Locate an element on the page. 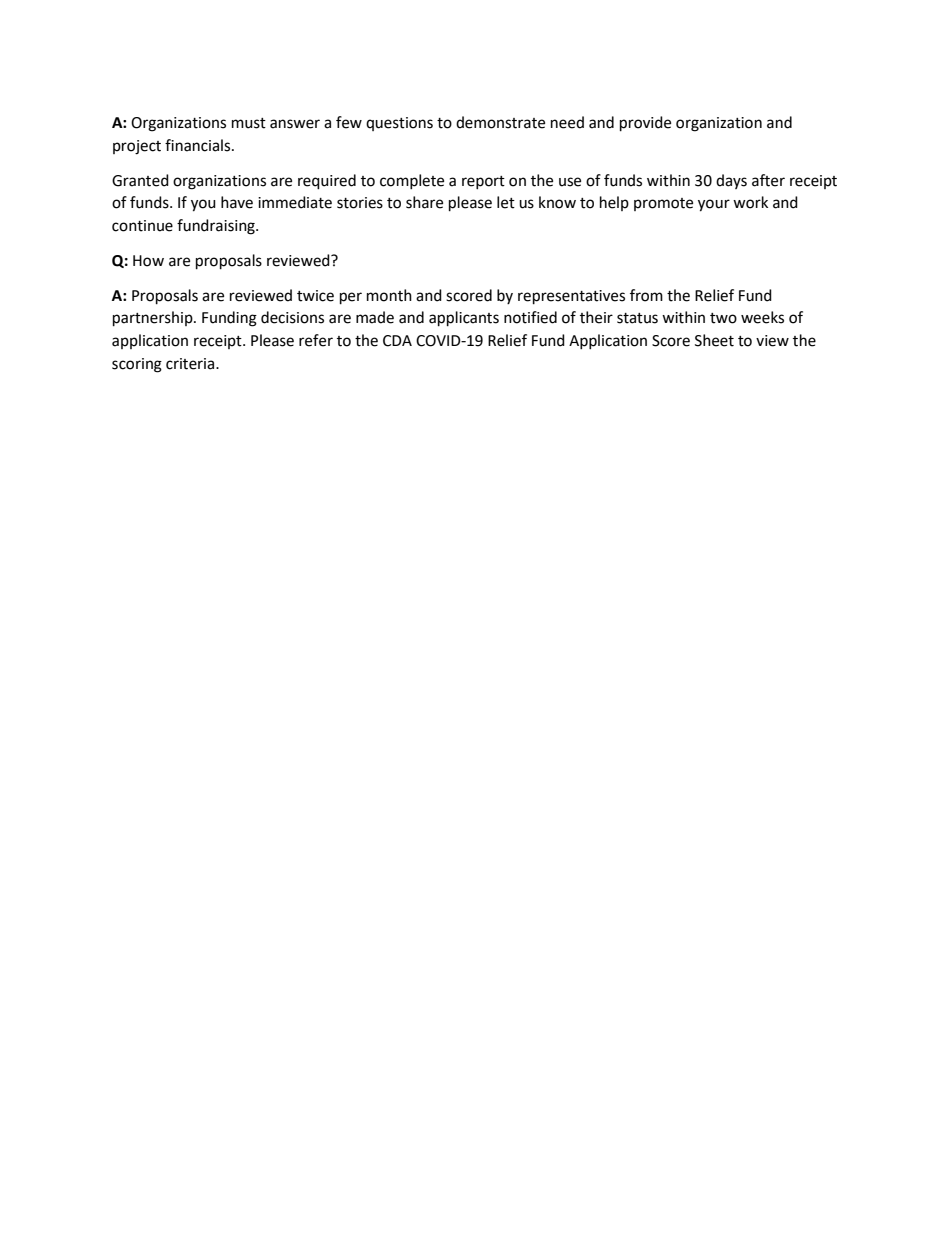 Image resolution: width=952 pixels, height=1233 pixels. share is located at coordinates (424, 202).
